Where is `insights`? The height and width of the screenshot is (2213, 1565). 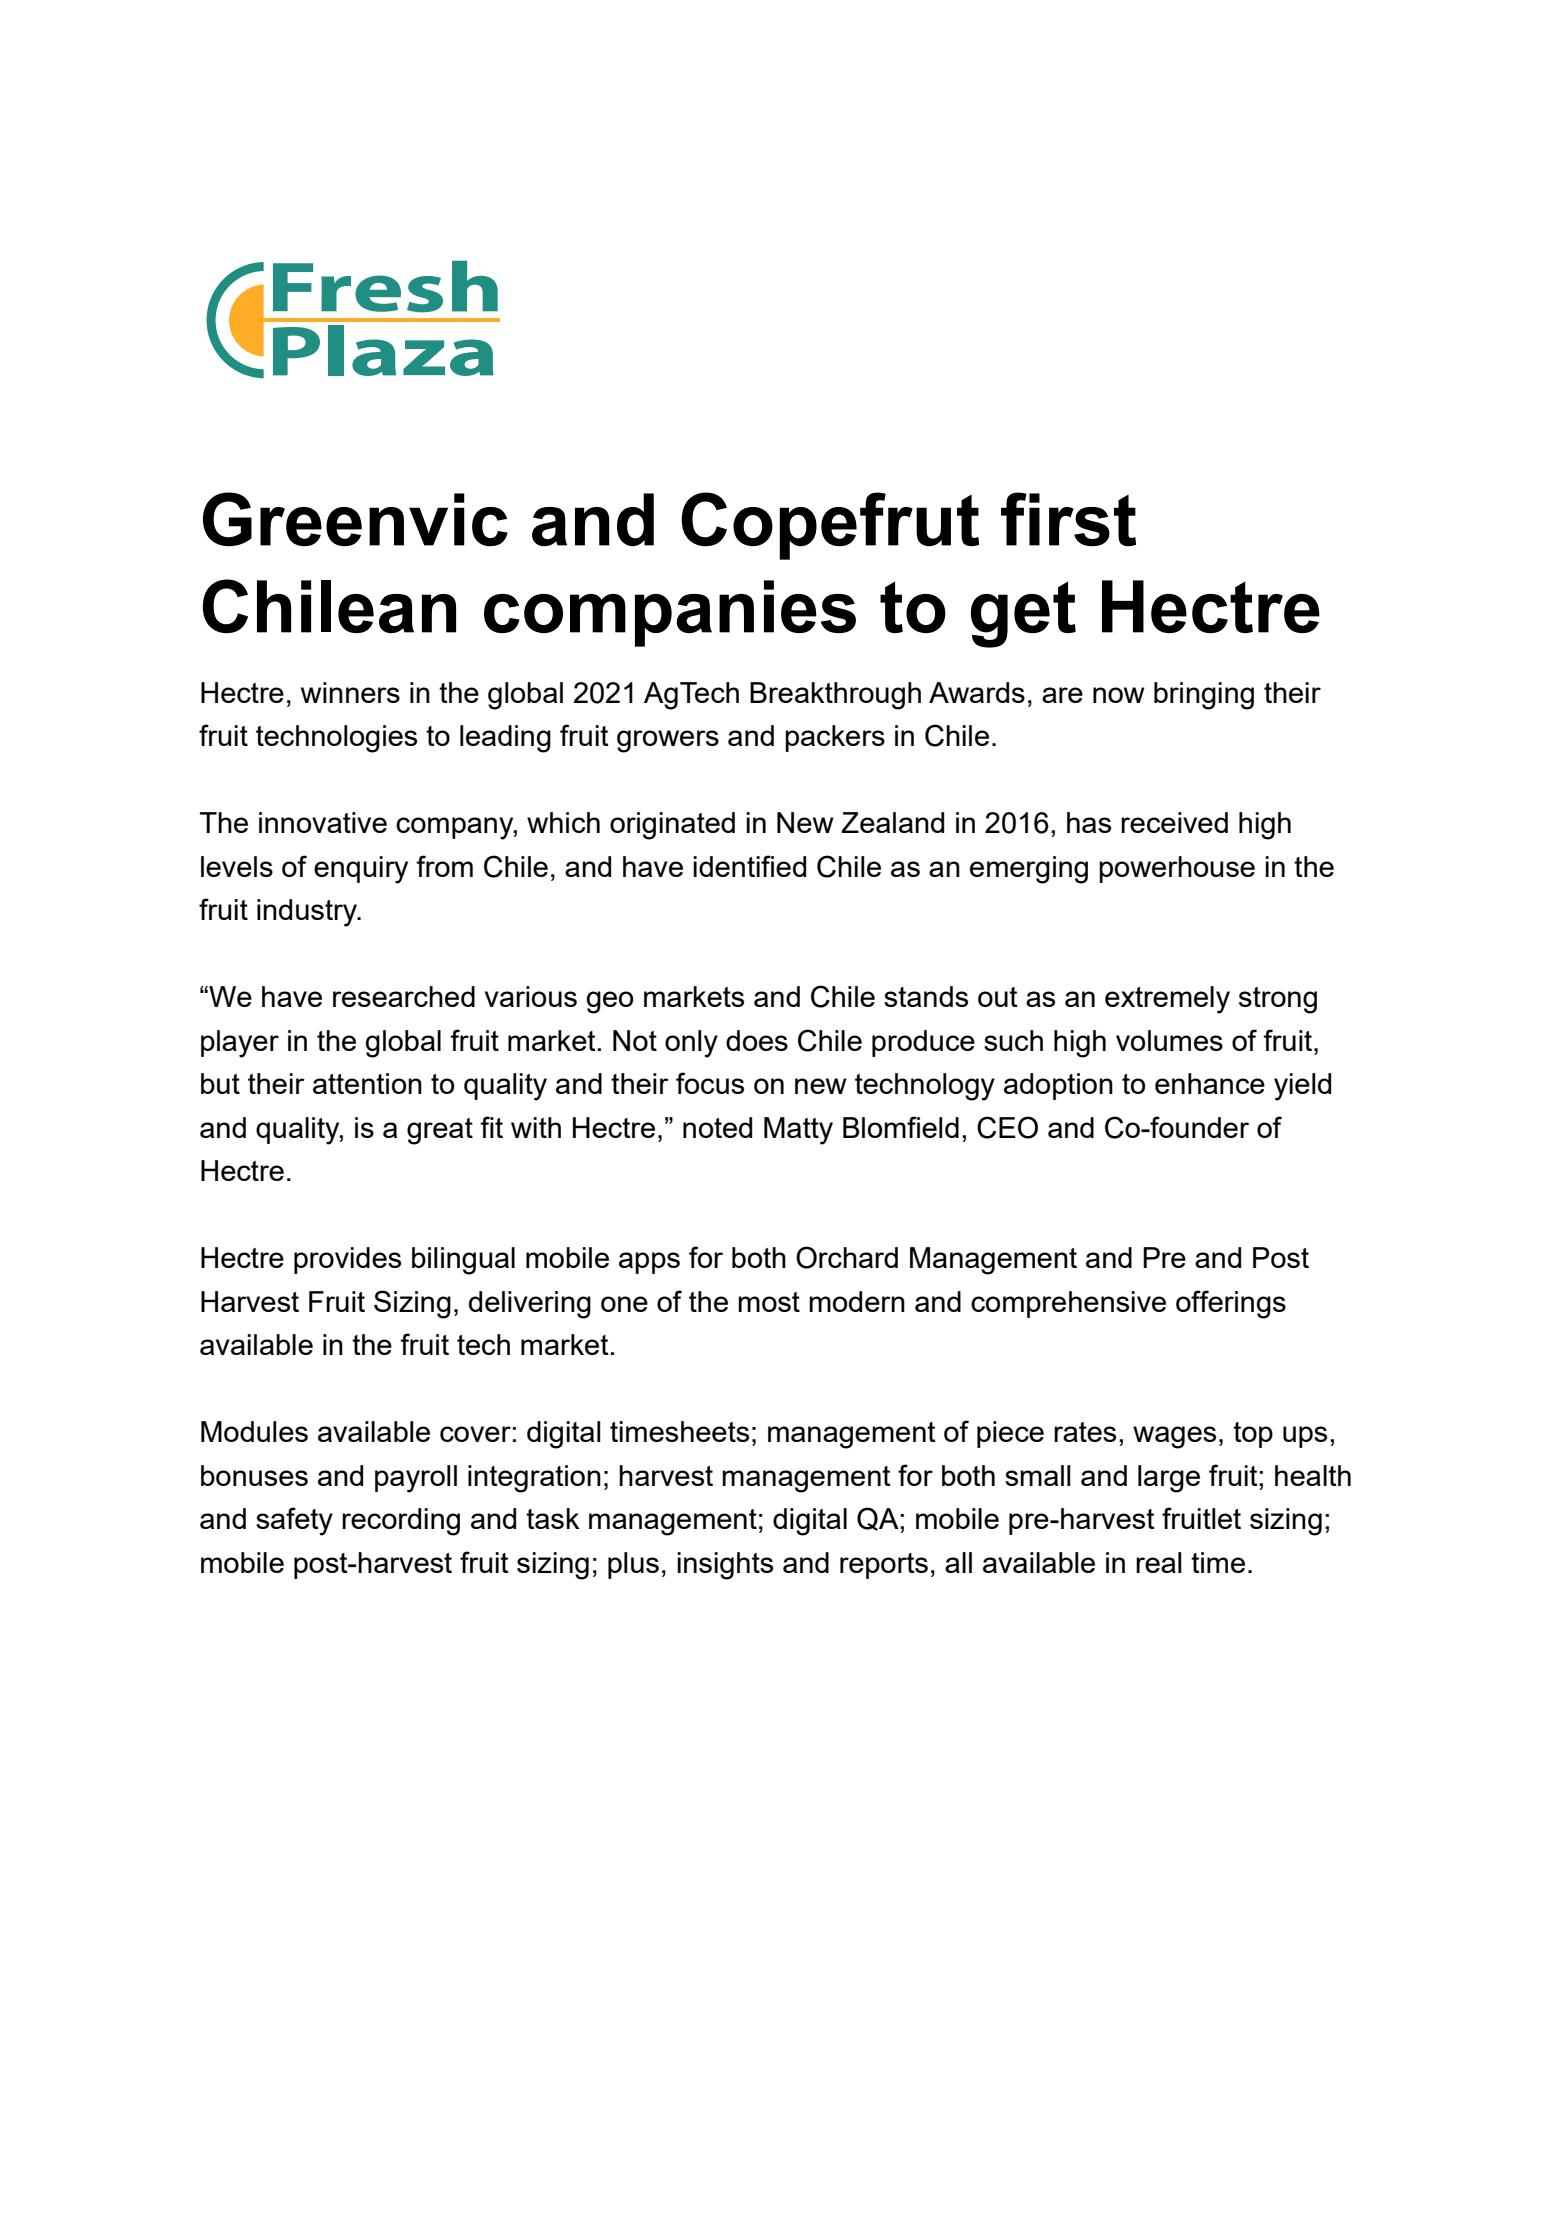
insights is located at coordinates (725, 1566).
